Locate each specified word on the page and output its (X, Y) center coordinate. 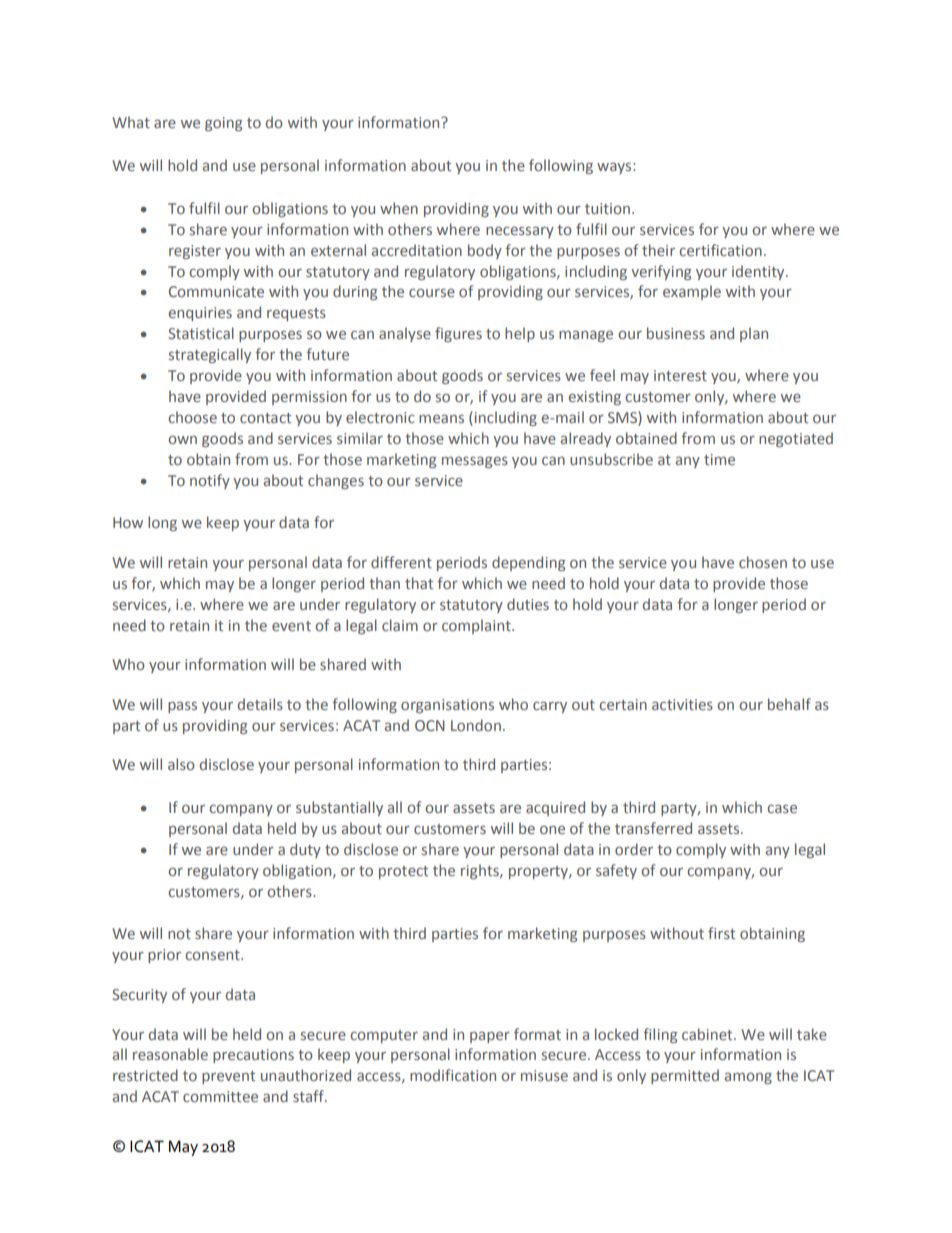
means (441, 418)
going (223, 124)
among (748, 1078)
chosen (763, 562)
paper (490, 1037)
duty (305, 850)
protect (403, 872)
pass (182, 707)
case (782, 808)
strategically (210, 355)
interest (680, 375)
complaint (477, 626)
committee (220, 1096)
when (399, 208)
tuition (607, 208)
